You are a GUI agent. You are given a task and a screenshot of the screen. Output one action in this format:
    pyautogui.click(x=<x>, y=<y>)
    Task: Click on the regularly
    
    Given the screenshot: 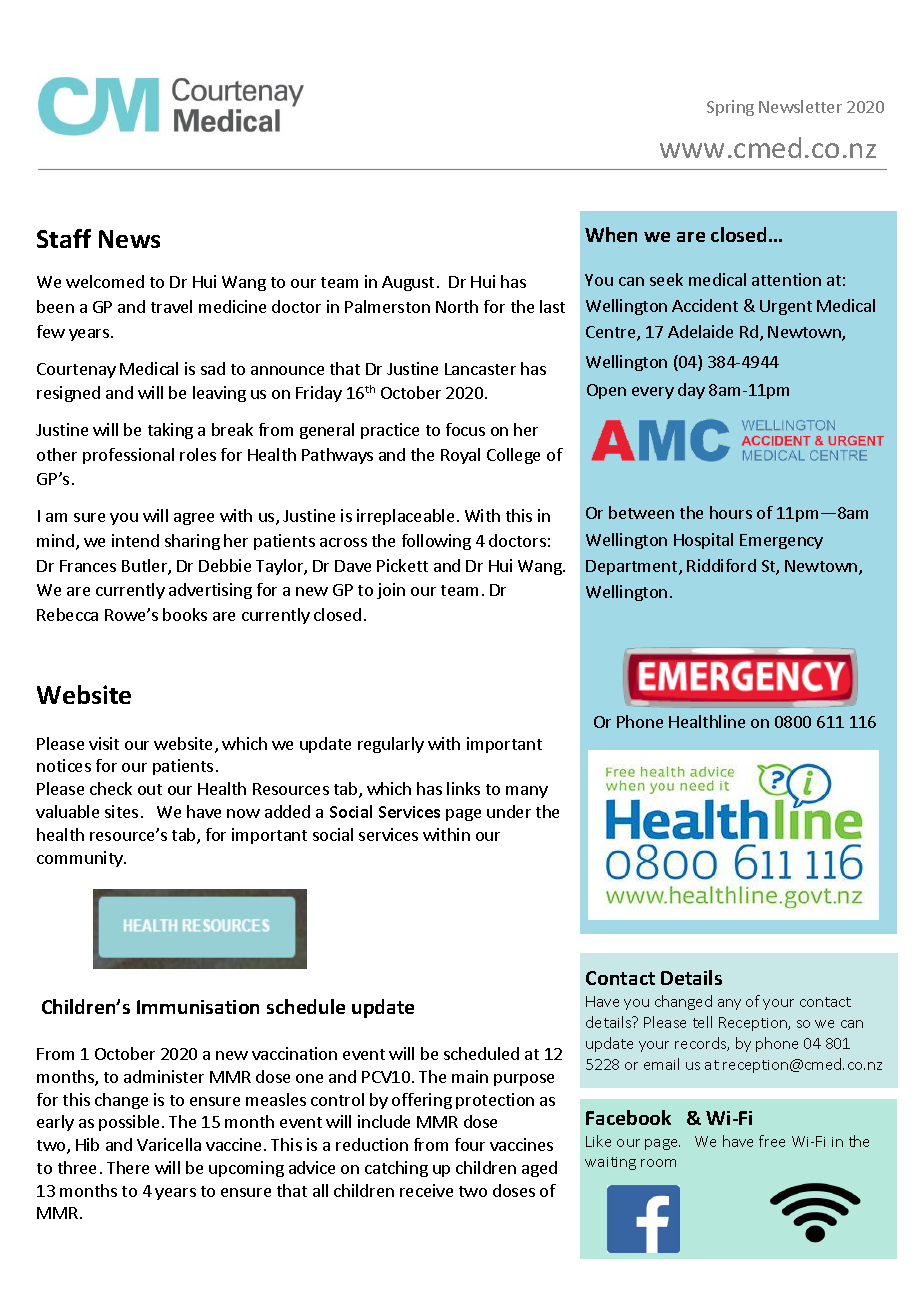 What is the action you would take?
    pyautogui.click(x=391, y=745)
